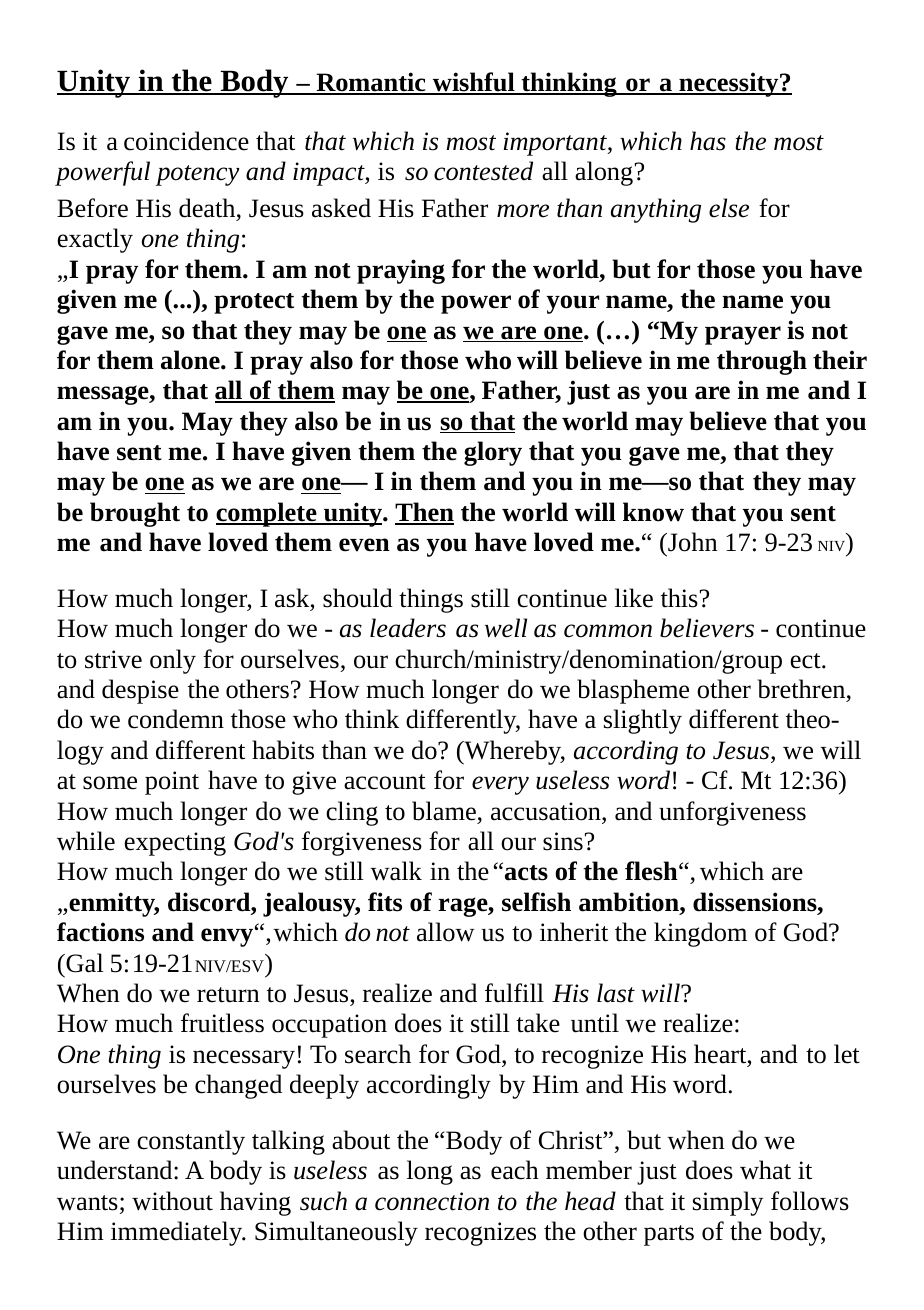 The height and width of the document is (1310, 924). Describe the element at coordinates (708, 141) in the document. I see `has` at that location.
